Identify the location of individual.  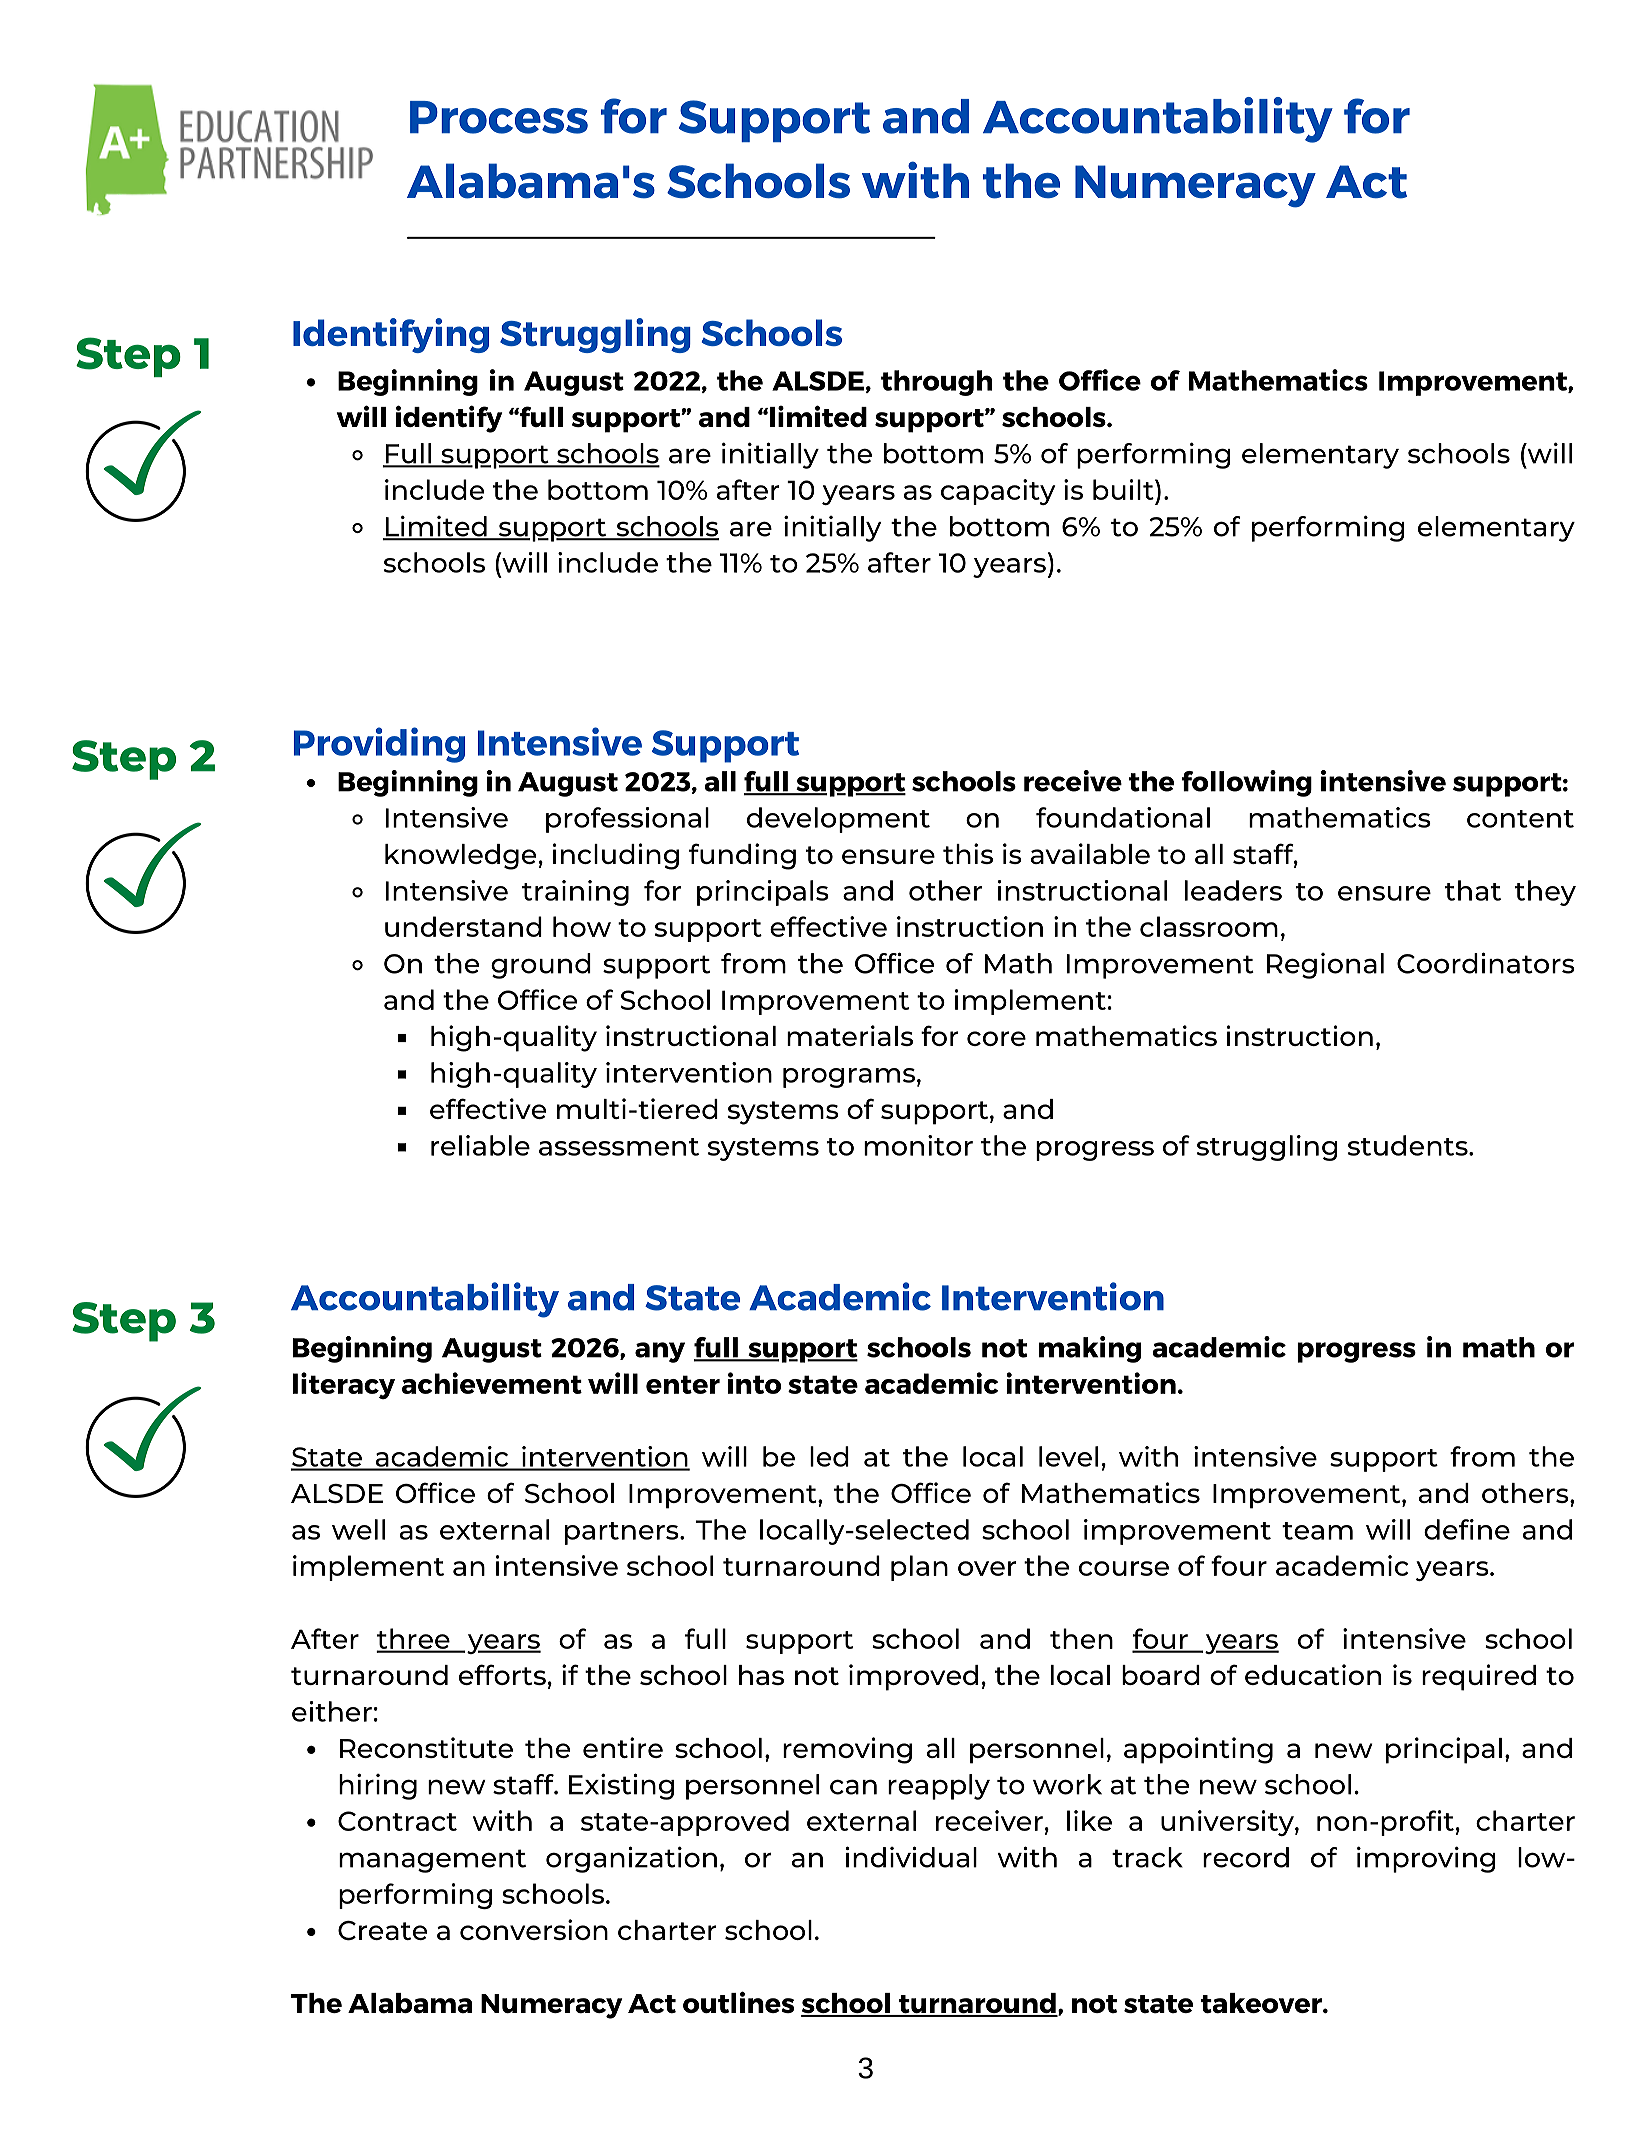
(911, 1857).
